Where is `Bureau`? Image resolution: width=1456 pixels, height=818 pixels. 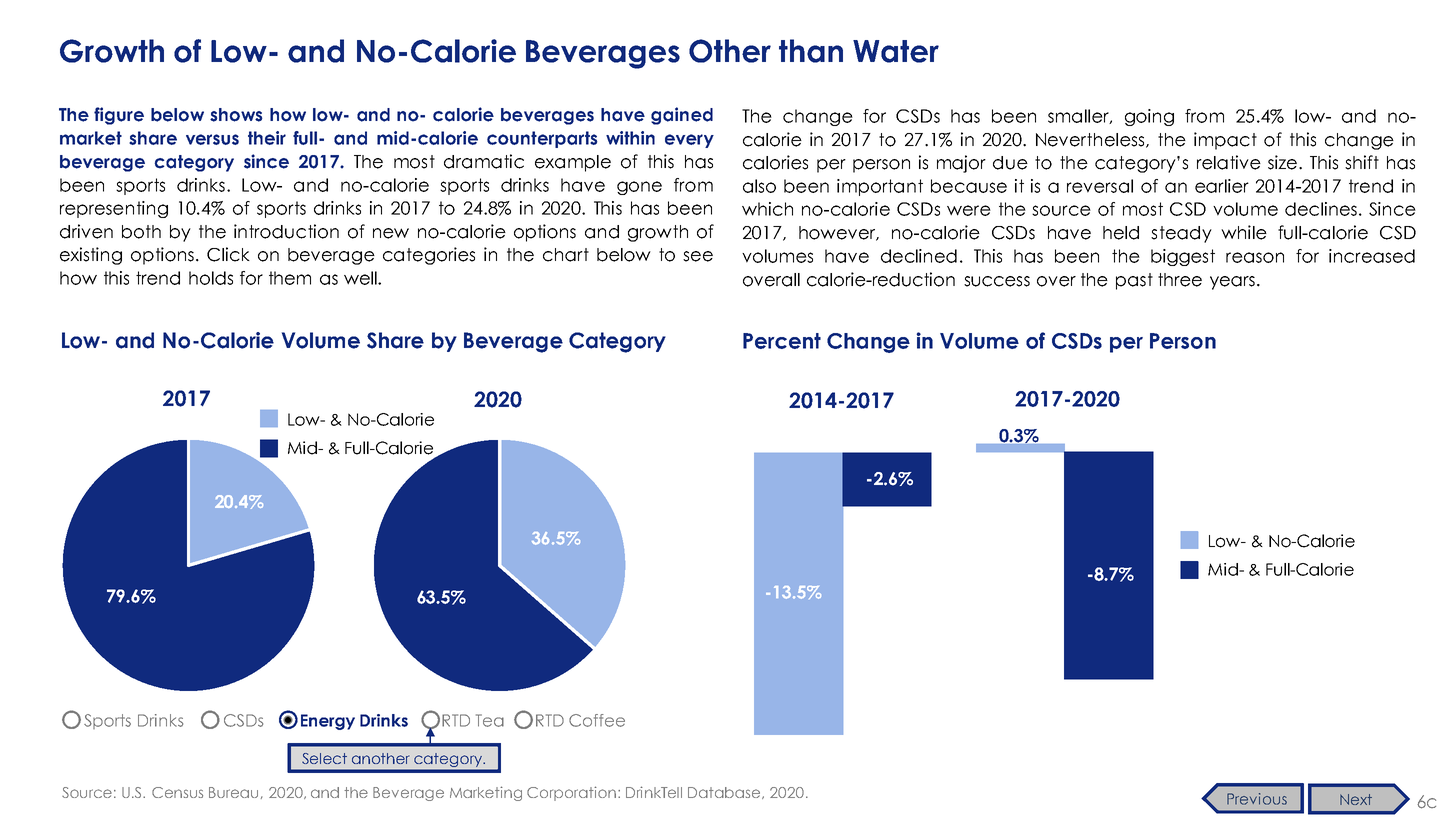 Bureau is located at coordinates (233, 792).
